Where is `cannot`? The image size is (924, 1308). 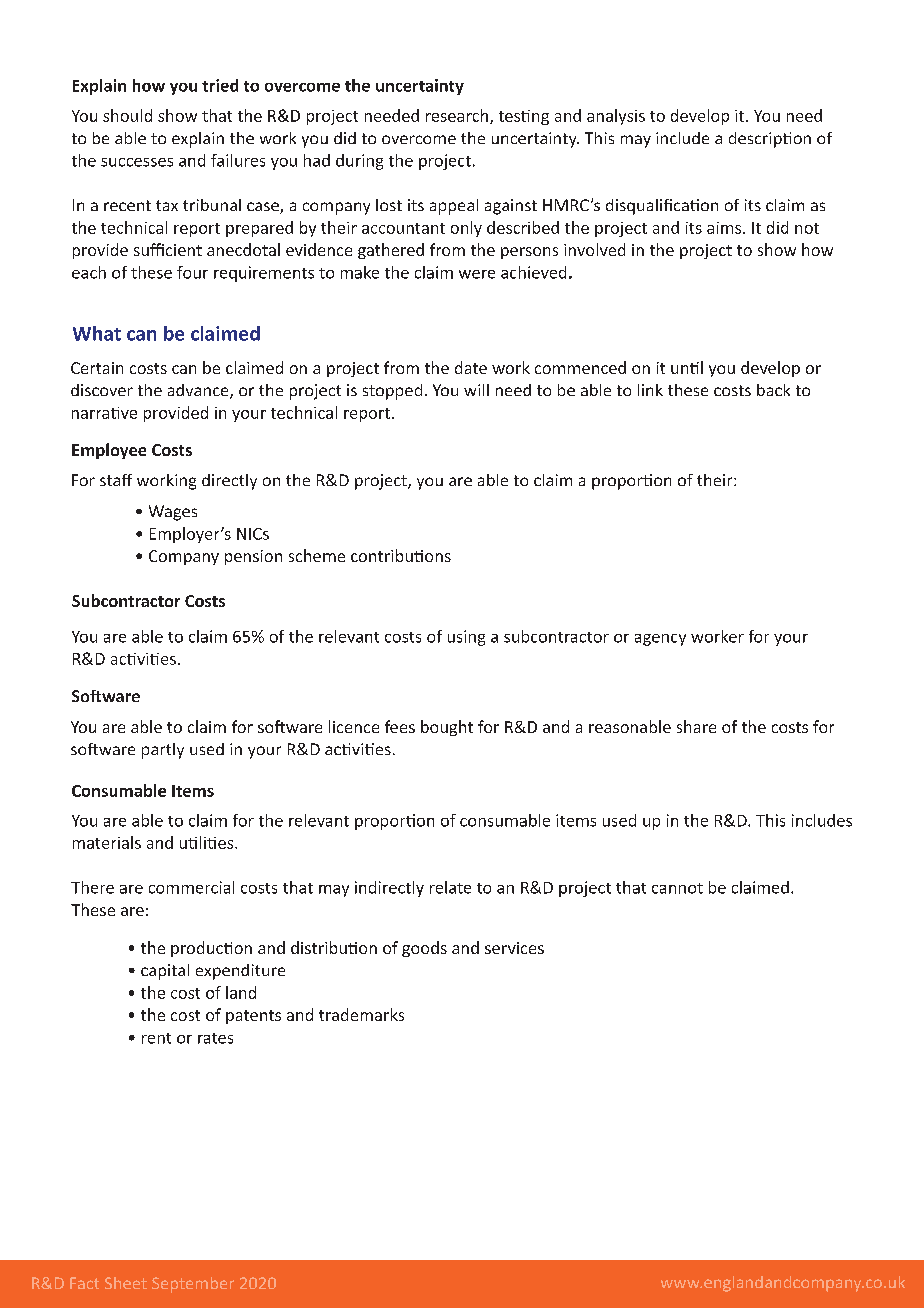 cannot is located at coordinates (677, 888).
